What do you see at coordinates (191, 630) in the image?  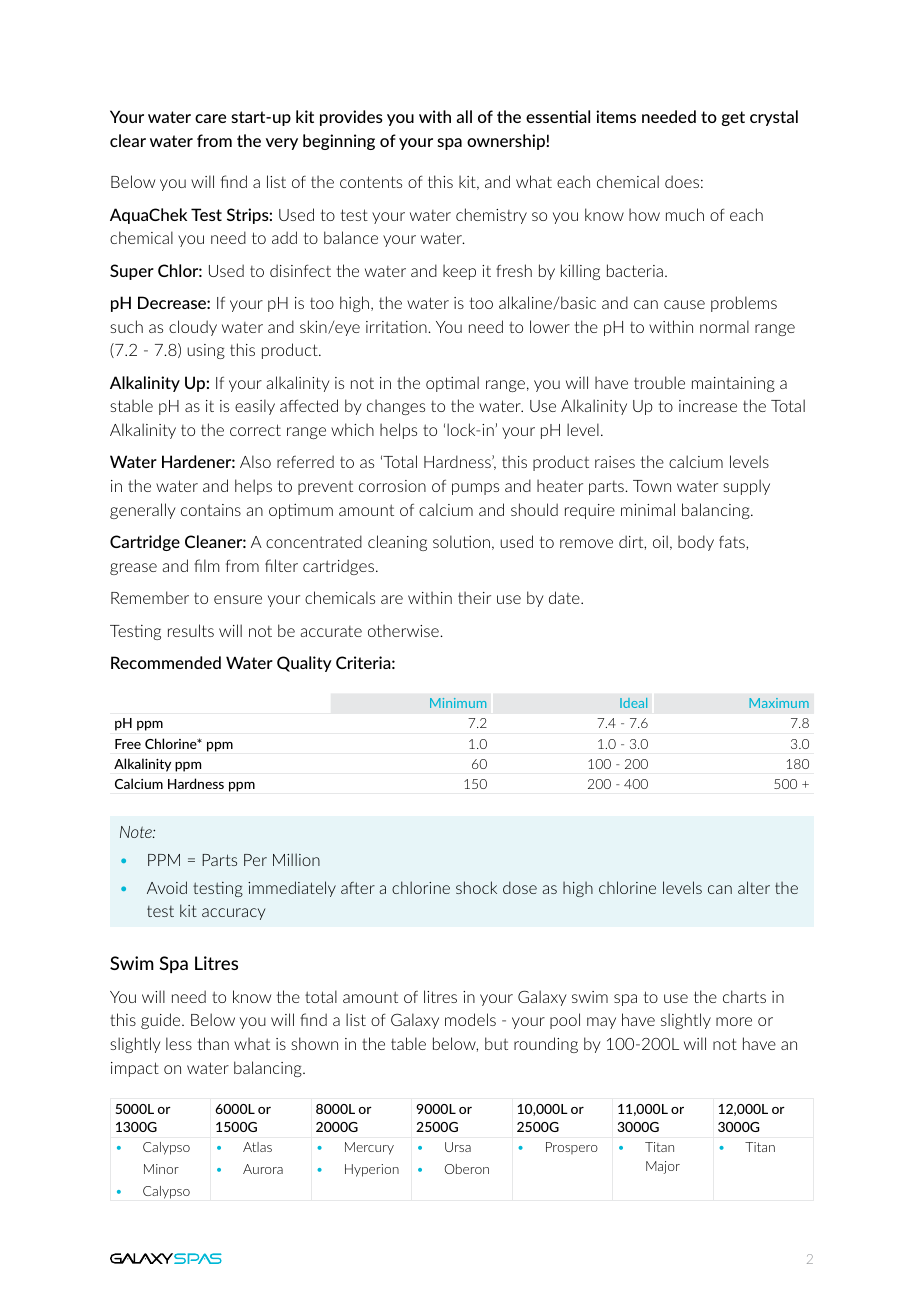 I see `results` at bounding box center [191, 630].
